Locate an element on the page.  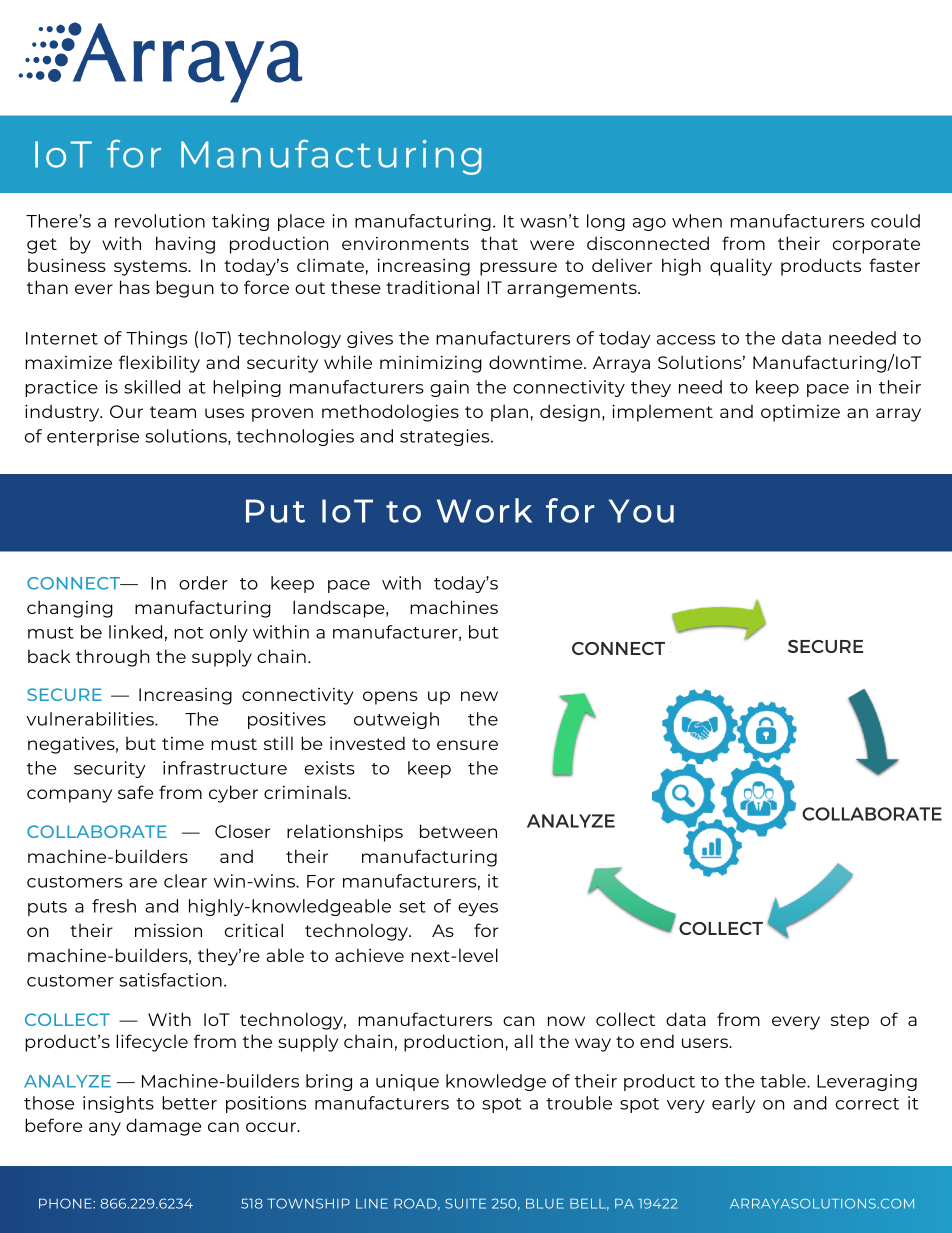
optimize is located at coordinates (800, 413).
